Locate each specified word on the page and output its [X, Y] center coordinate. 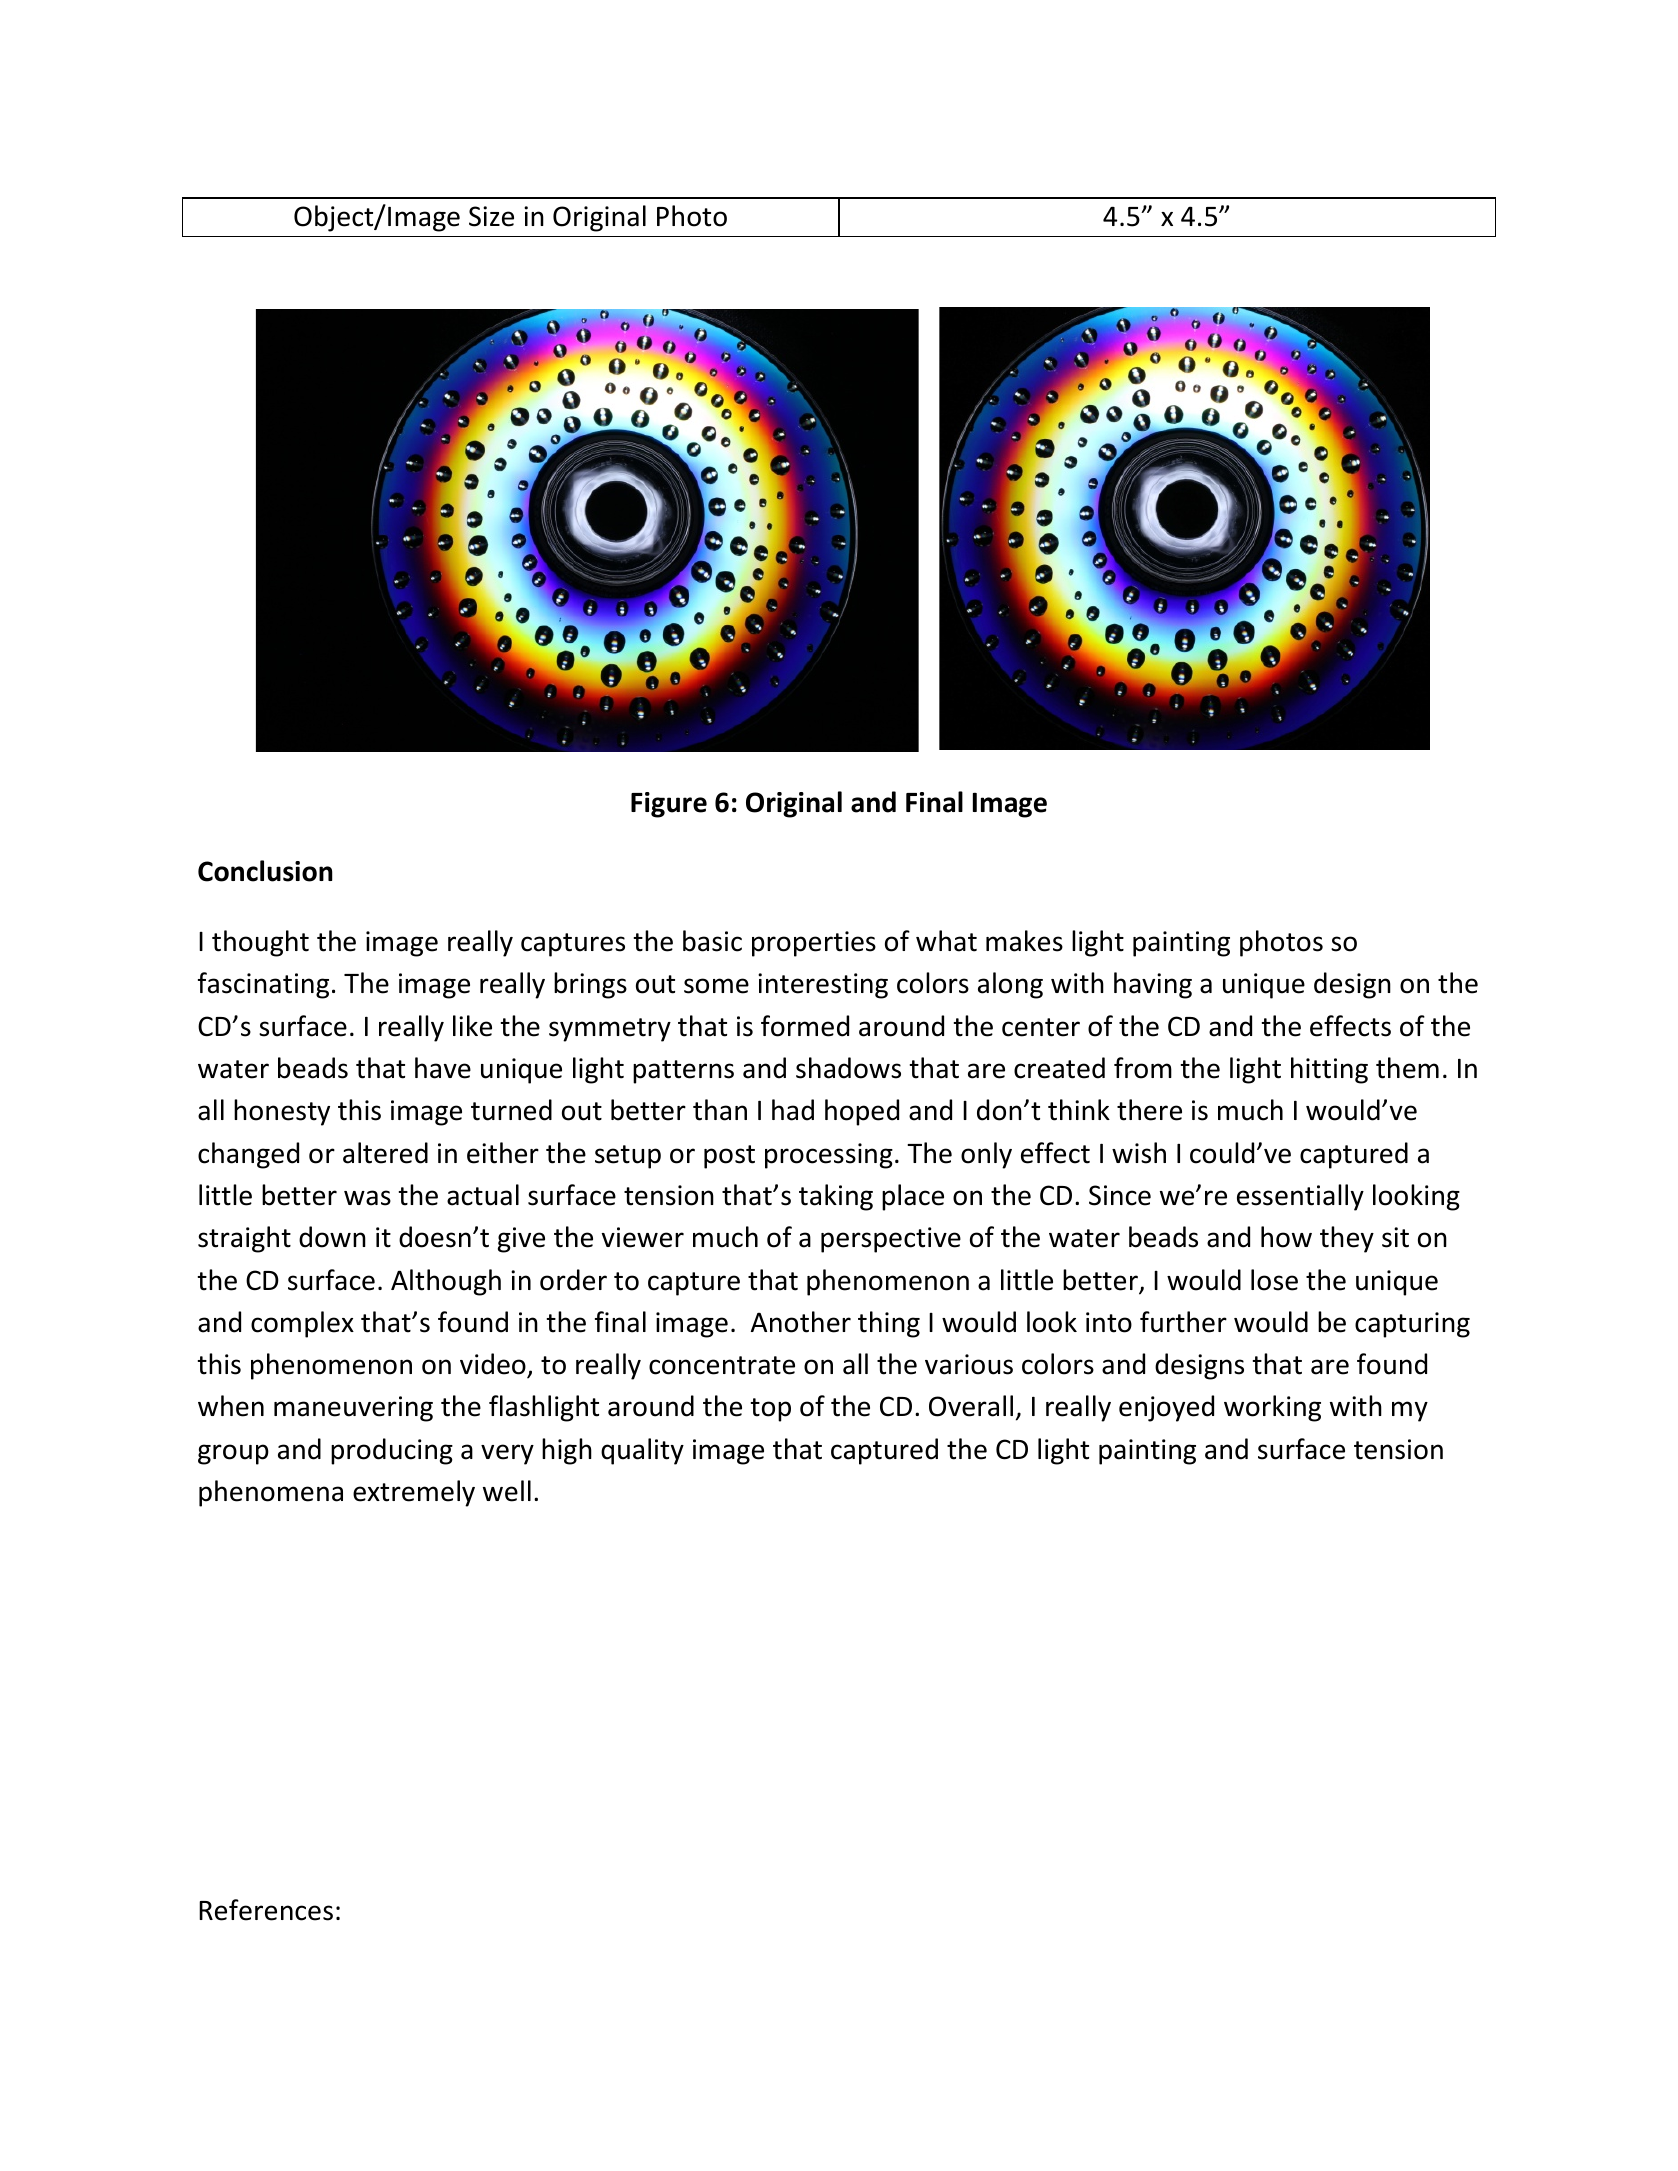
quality [642, 1451]
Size [491, 216]
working [1272, 1408]
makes [1024, 941]
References [266, 1910]
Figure [669, 805]
